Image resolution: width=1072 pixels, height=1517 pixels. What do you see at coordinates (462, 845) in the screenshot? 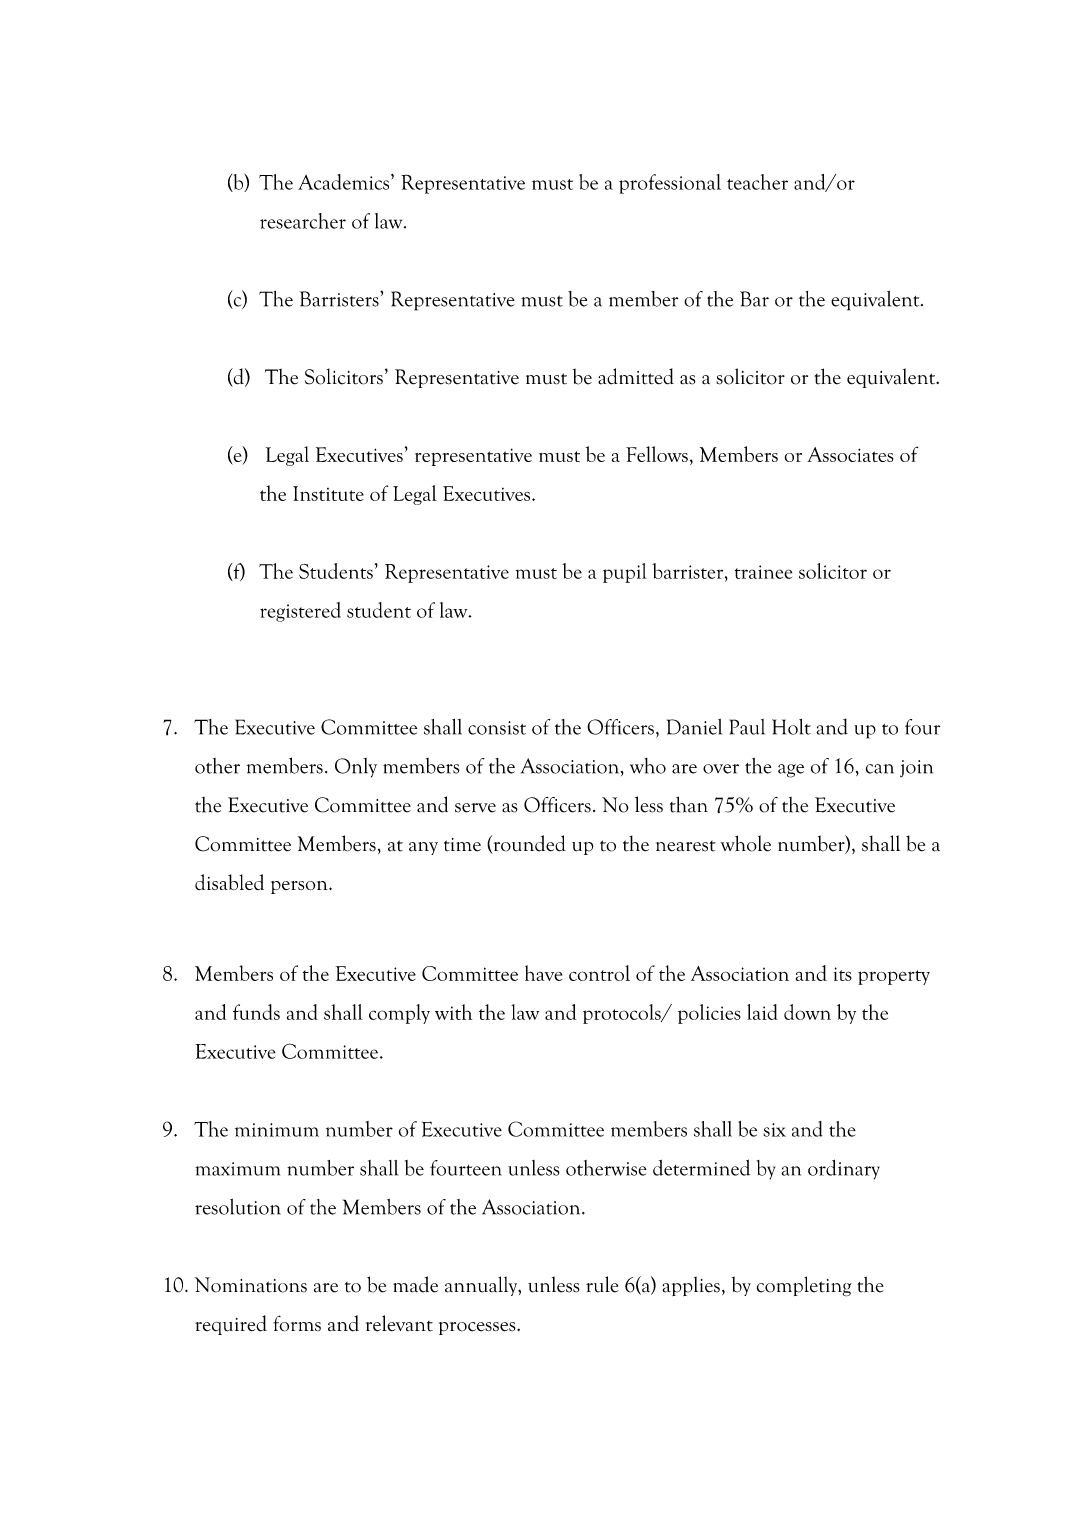
I see `time` at bounding box center [462, 845].
